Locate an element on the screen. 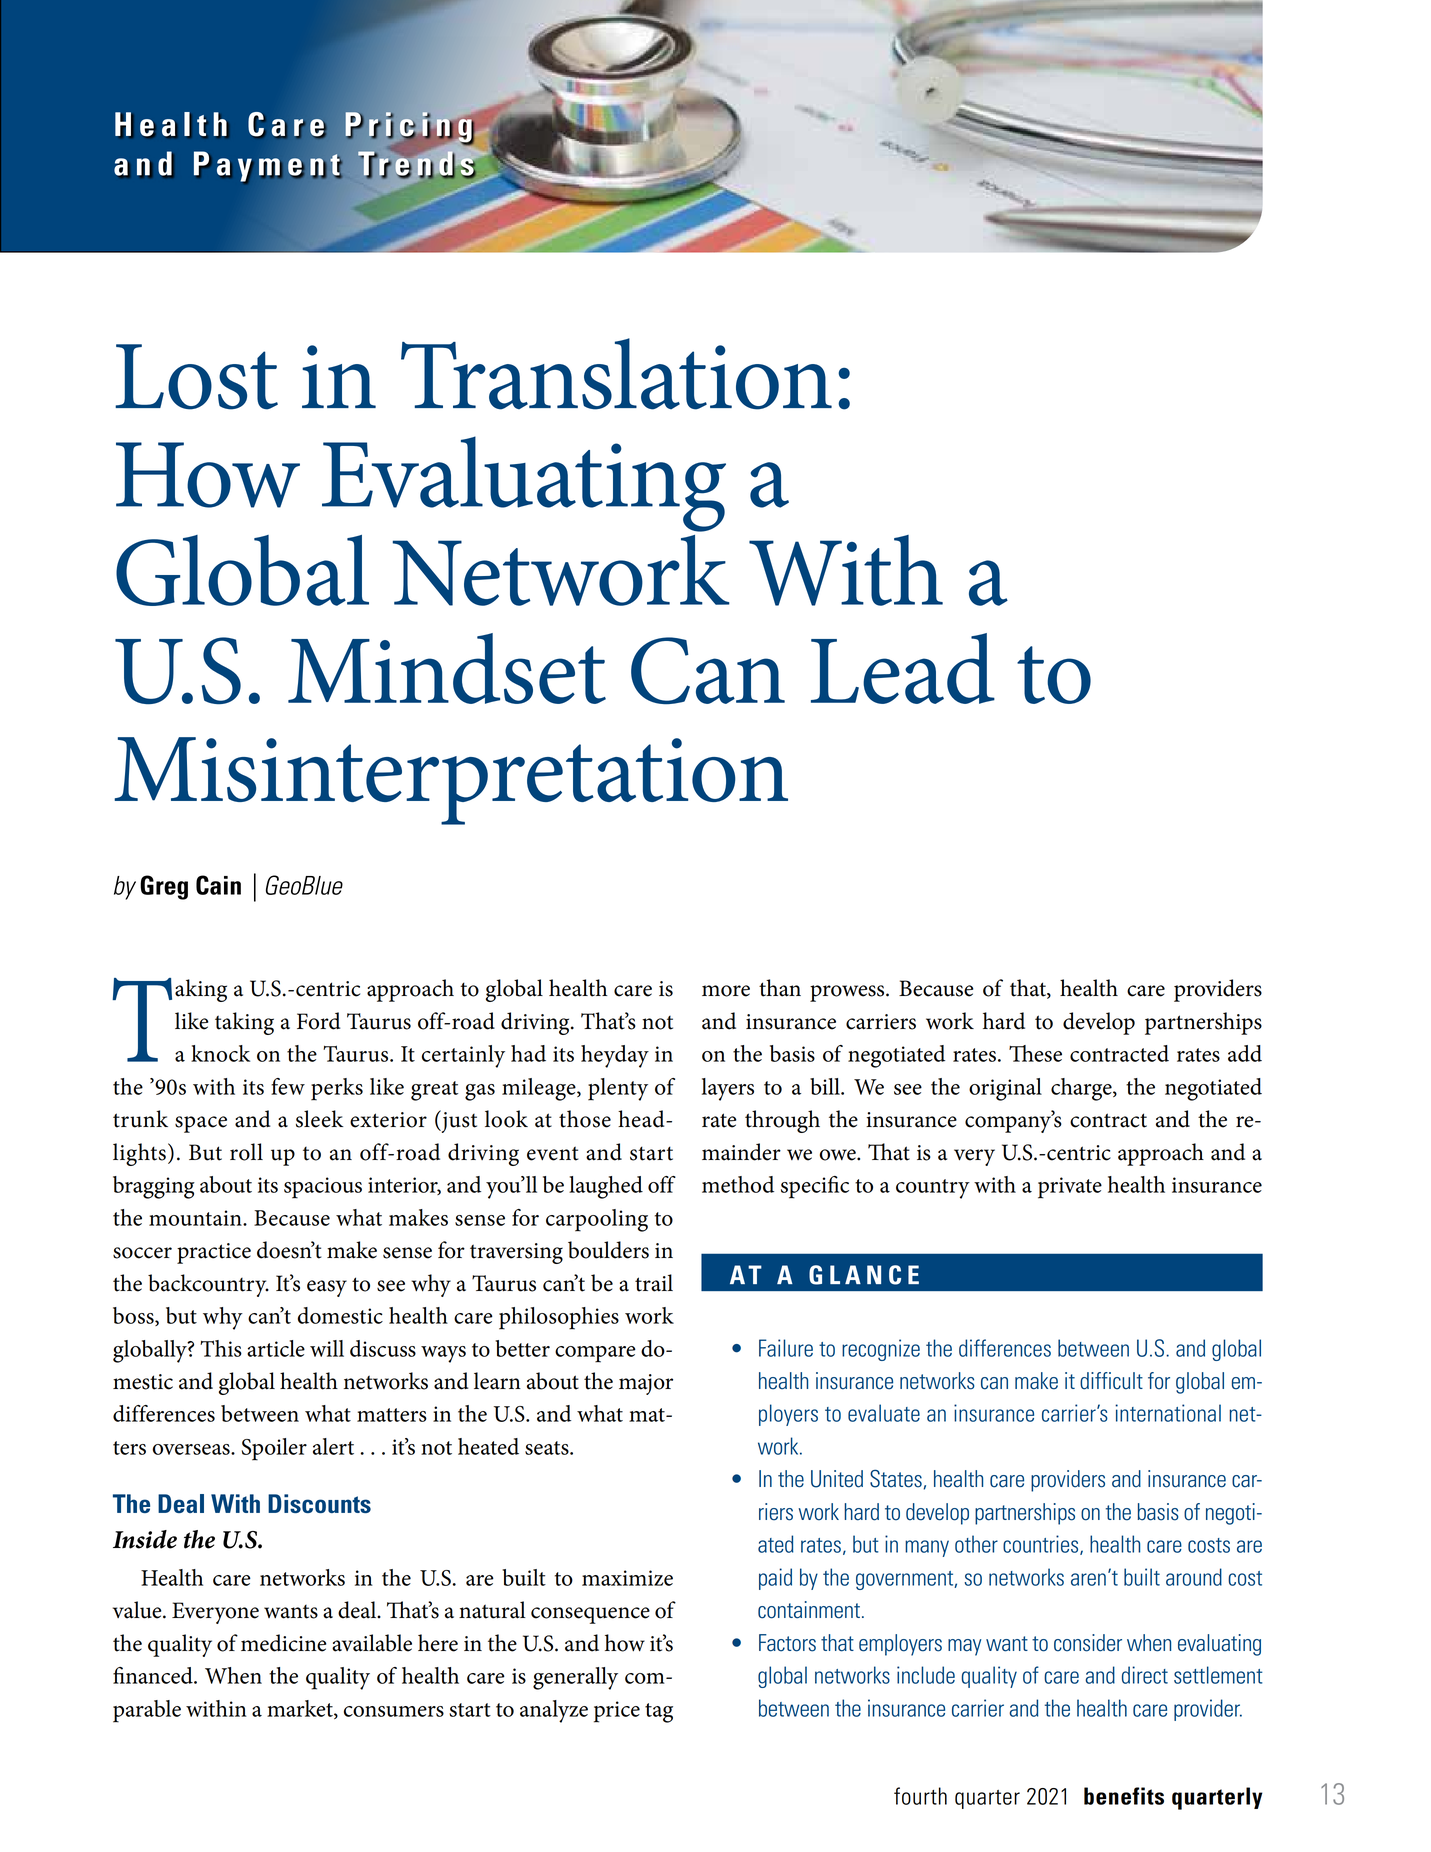 The width and height of the screenshot is (1431, 1852). Cain is located at coordinates (218, 885).
